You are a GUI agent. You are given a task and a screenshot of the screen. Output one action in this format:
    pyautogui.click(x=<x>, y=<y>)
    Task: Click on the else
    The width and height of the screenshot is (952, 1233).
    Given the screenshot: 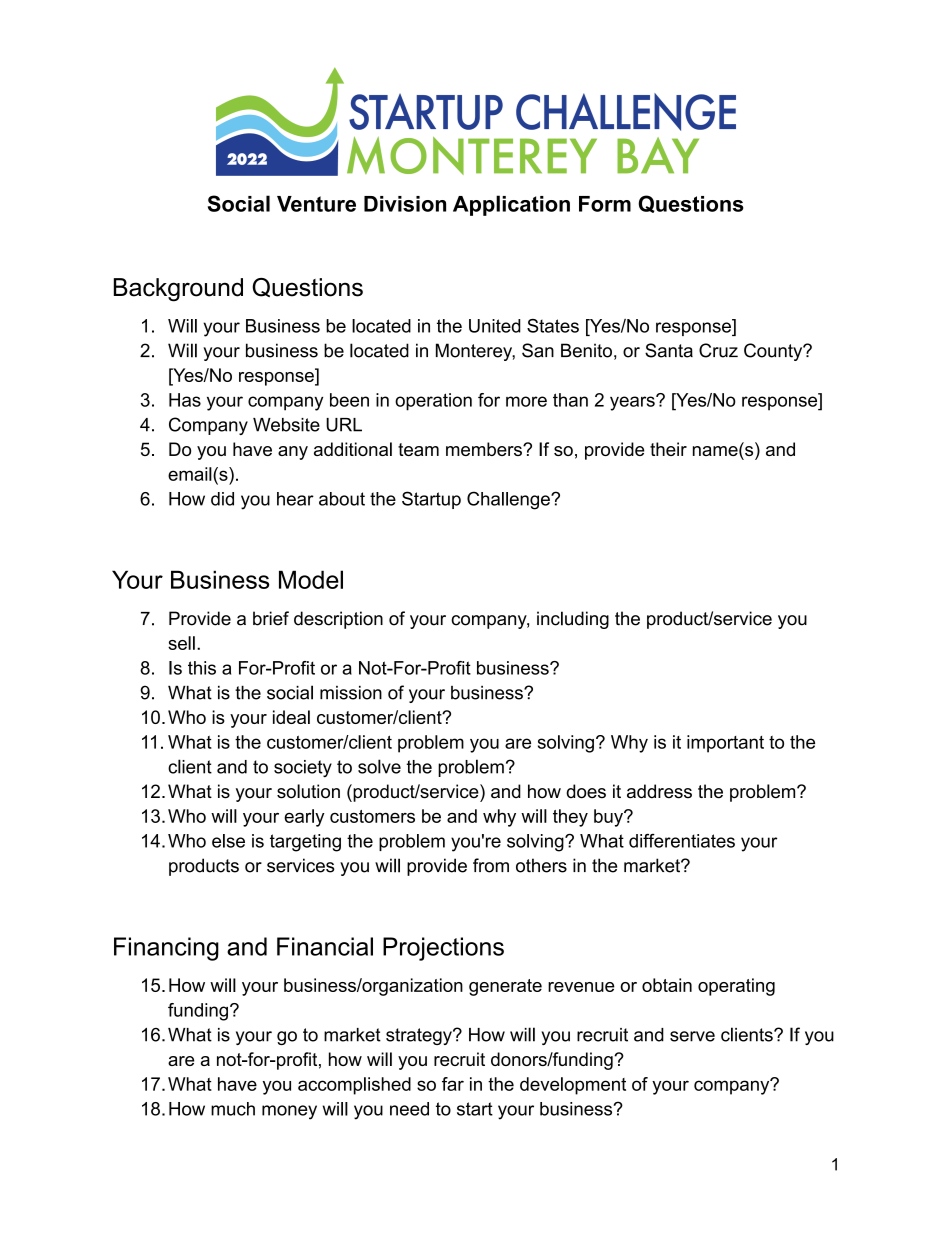 What is the action you would take?
    pyautogui.click(x=228, y=841)
